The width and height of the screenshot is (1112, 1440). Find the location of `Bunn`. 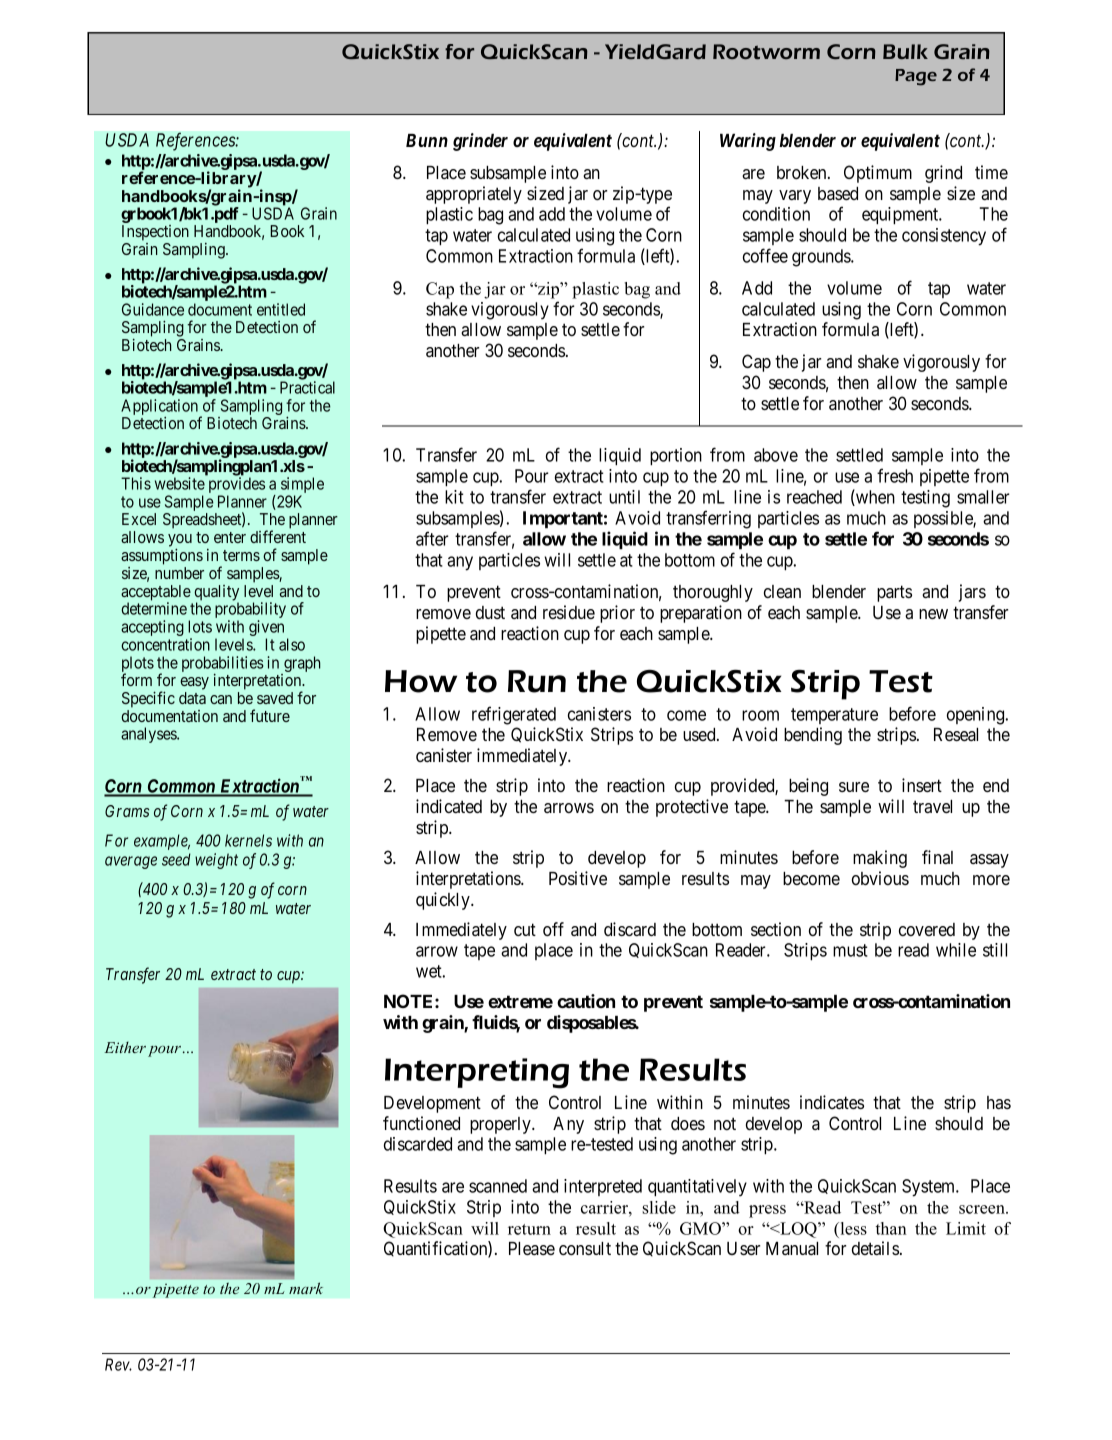

Bunn is located at coordinates (427, 140).
